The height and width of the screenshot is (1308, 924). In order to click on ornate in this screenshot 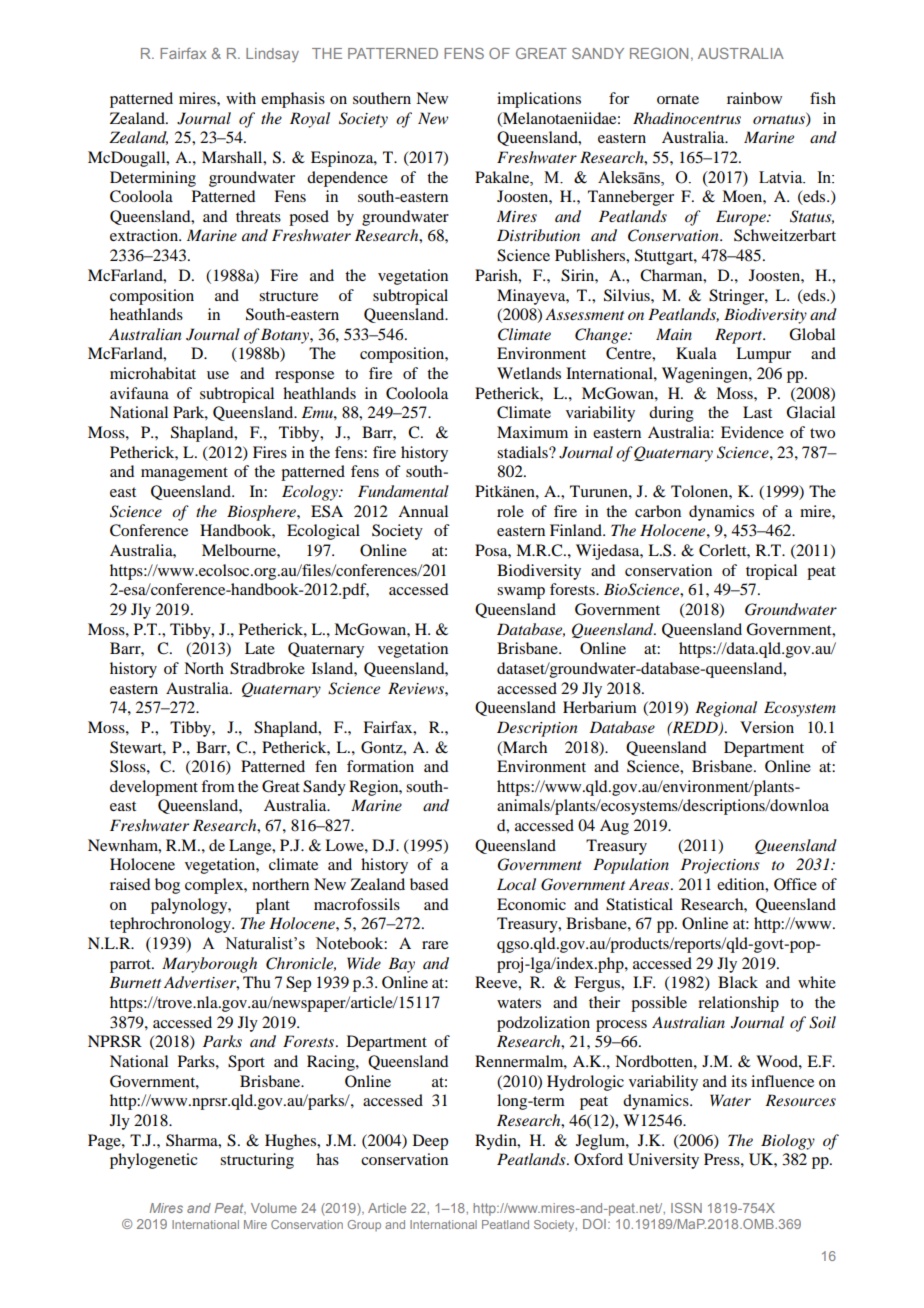, I will do `click(678, 99)`.
